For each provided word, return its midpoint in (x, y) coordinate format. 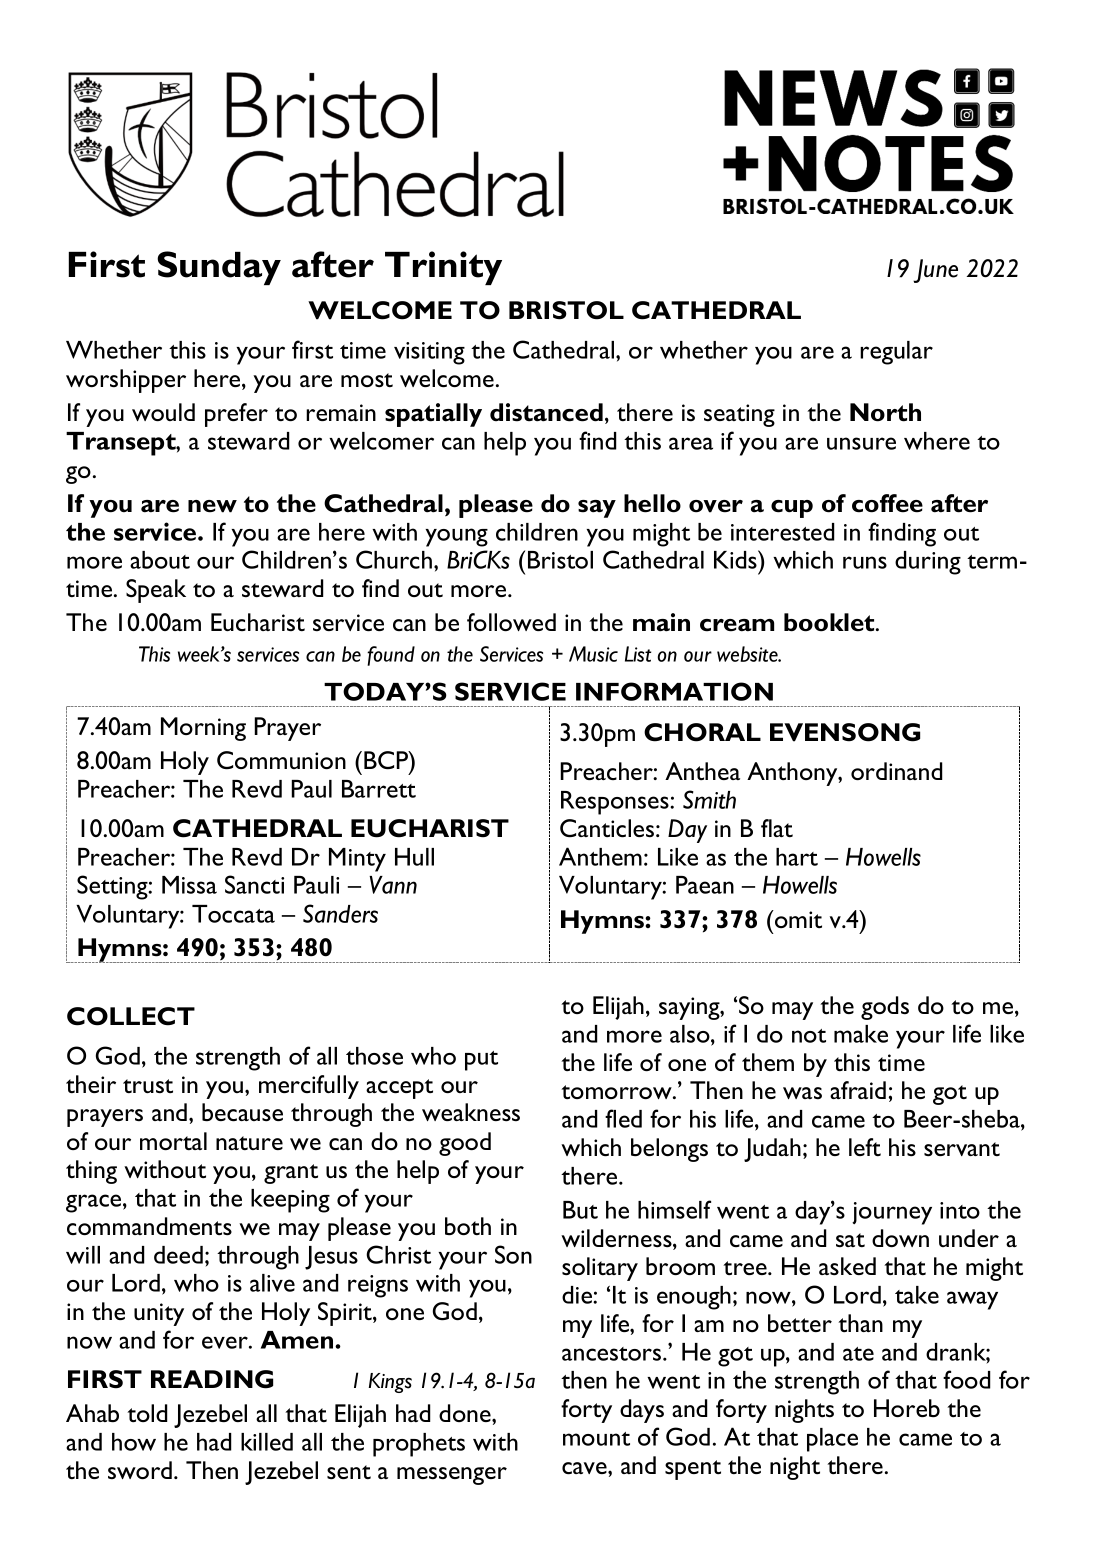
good (465, 1144)
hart (797, 857)
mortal (173, 1141)
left (865, 1147)
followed (511, 622)
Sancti (254, 884)
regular (896, 353)
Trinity (443, 268)
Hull (414, 857)
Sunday (219, 268)
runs (865, 562)
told (147, 1413)
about (160, 560)
